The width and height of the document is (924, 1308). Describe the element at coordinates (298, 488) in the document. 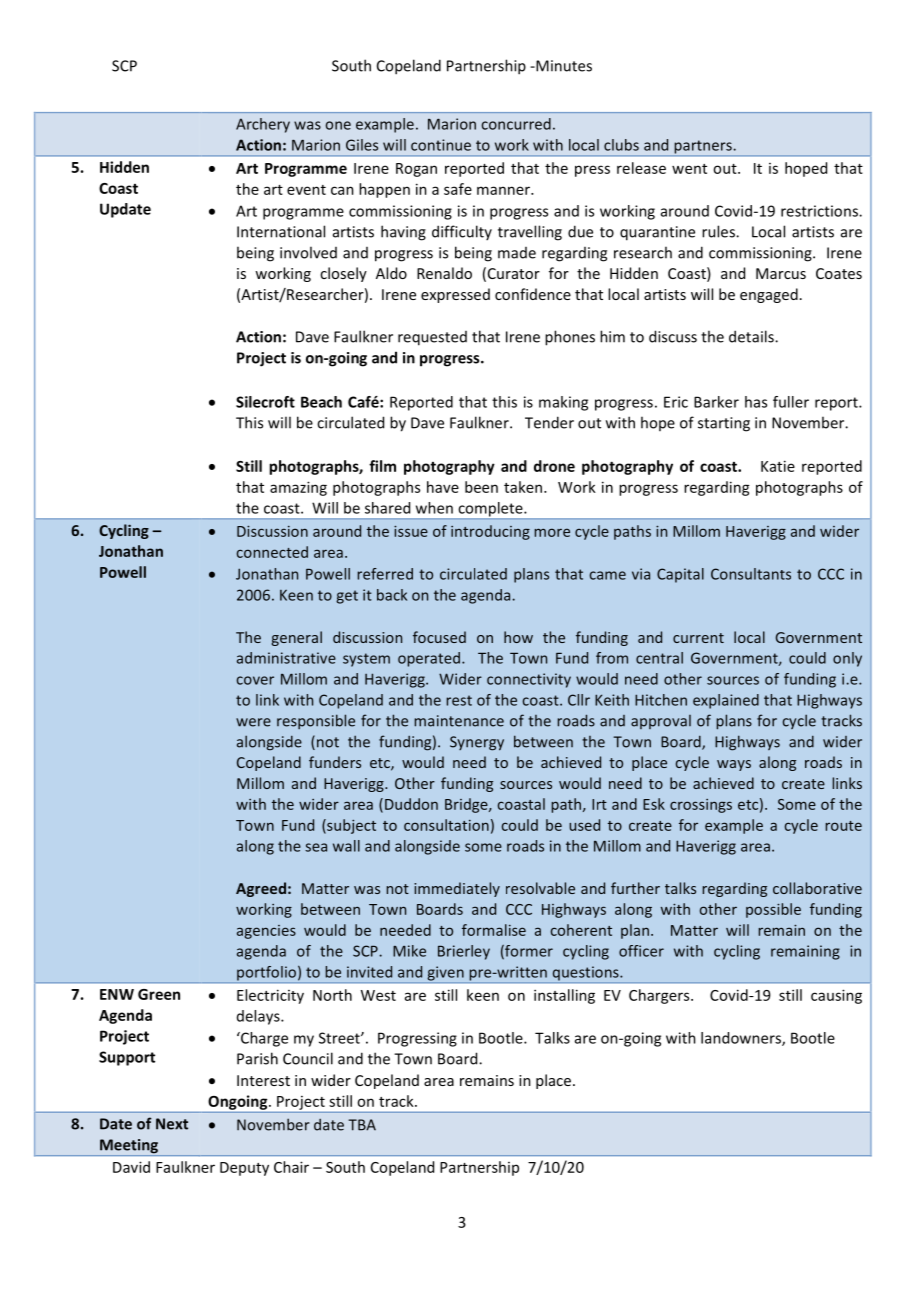

I see `amazing` at that location.
